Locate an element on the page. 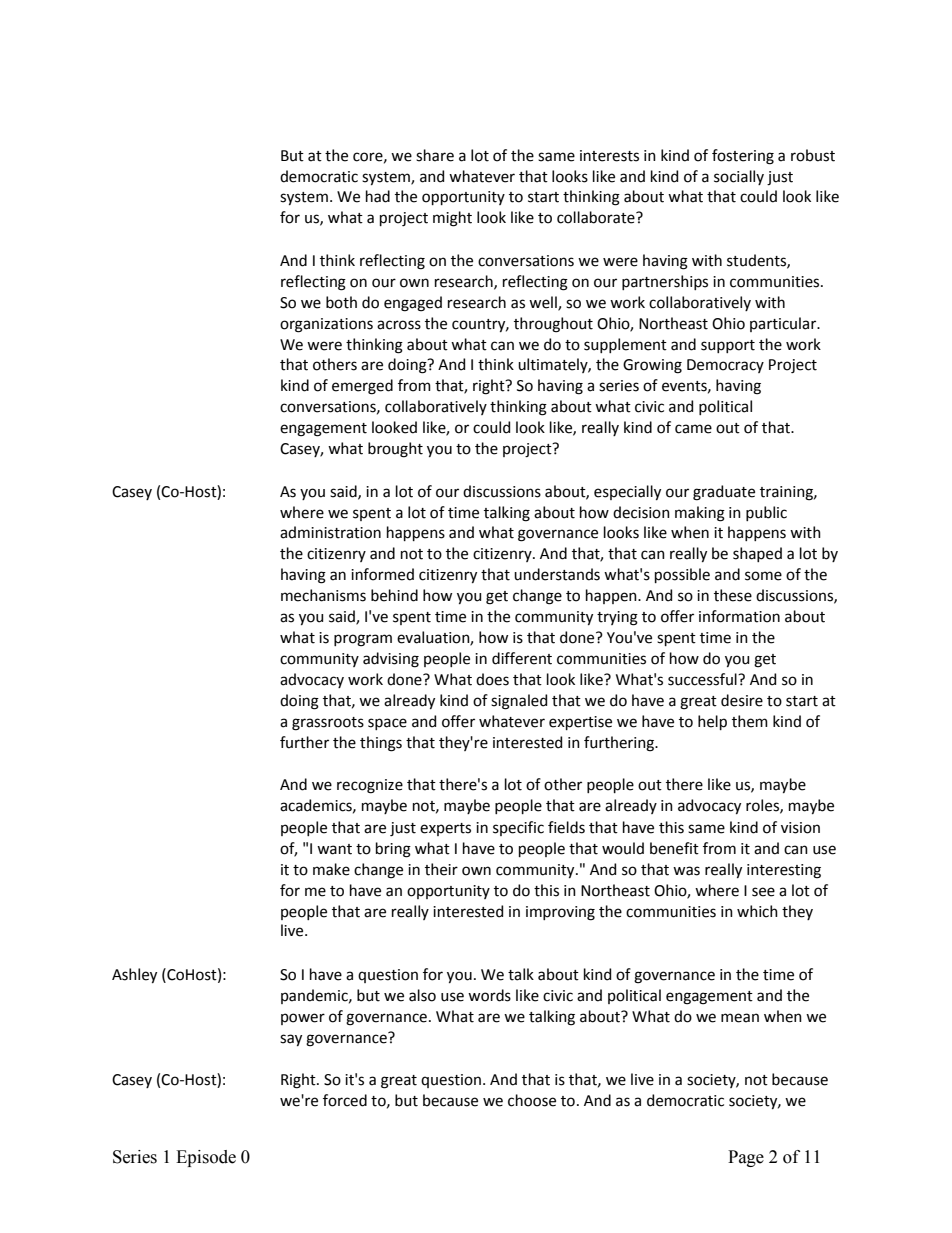 The height and width of the page is (1233, 952). does is located at coordinates (492, 679).
